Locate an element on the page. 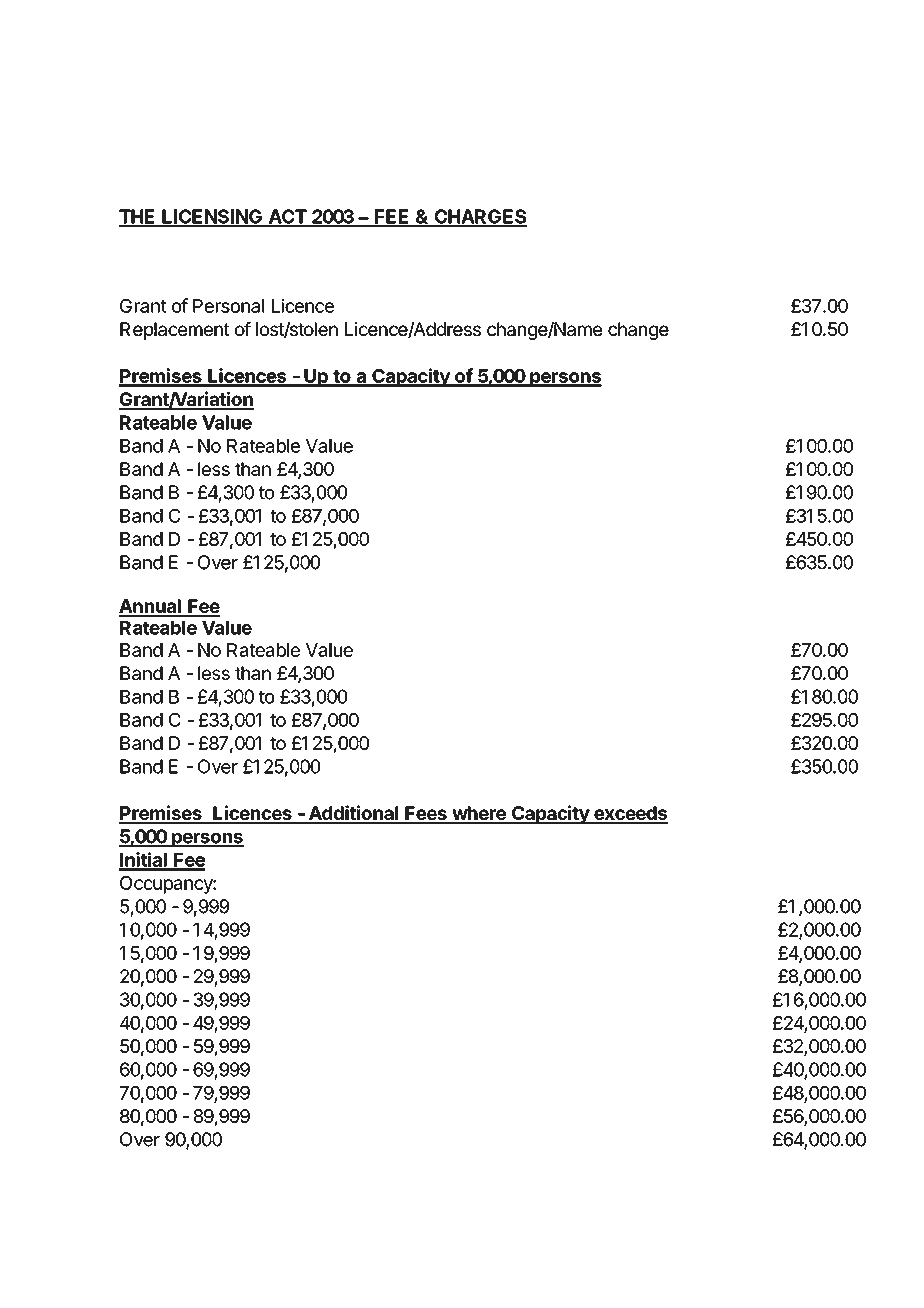  Additional is located at coordinates (353, 814).
